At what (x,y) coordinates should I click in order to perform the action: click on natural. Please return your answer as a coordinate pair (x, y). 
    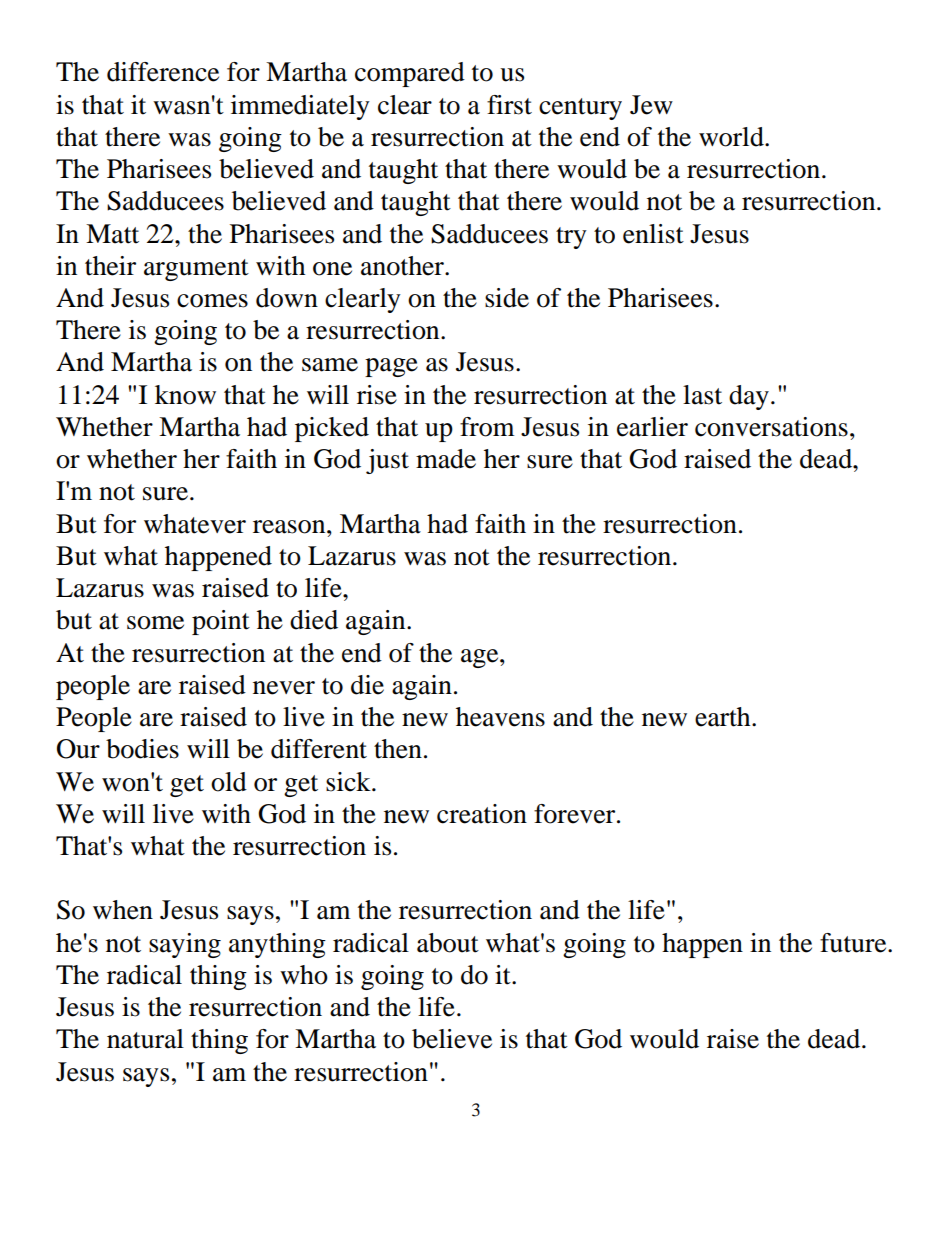
    Looking at the image, I should click on (145, 1039).
